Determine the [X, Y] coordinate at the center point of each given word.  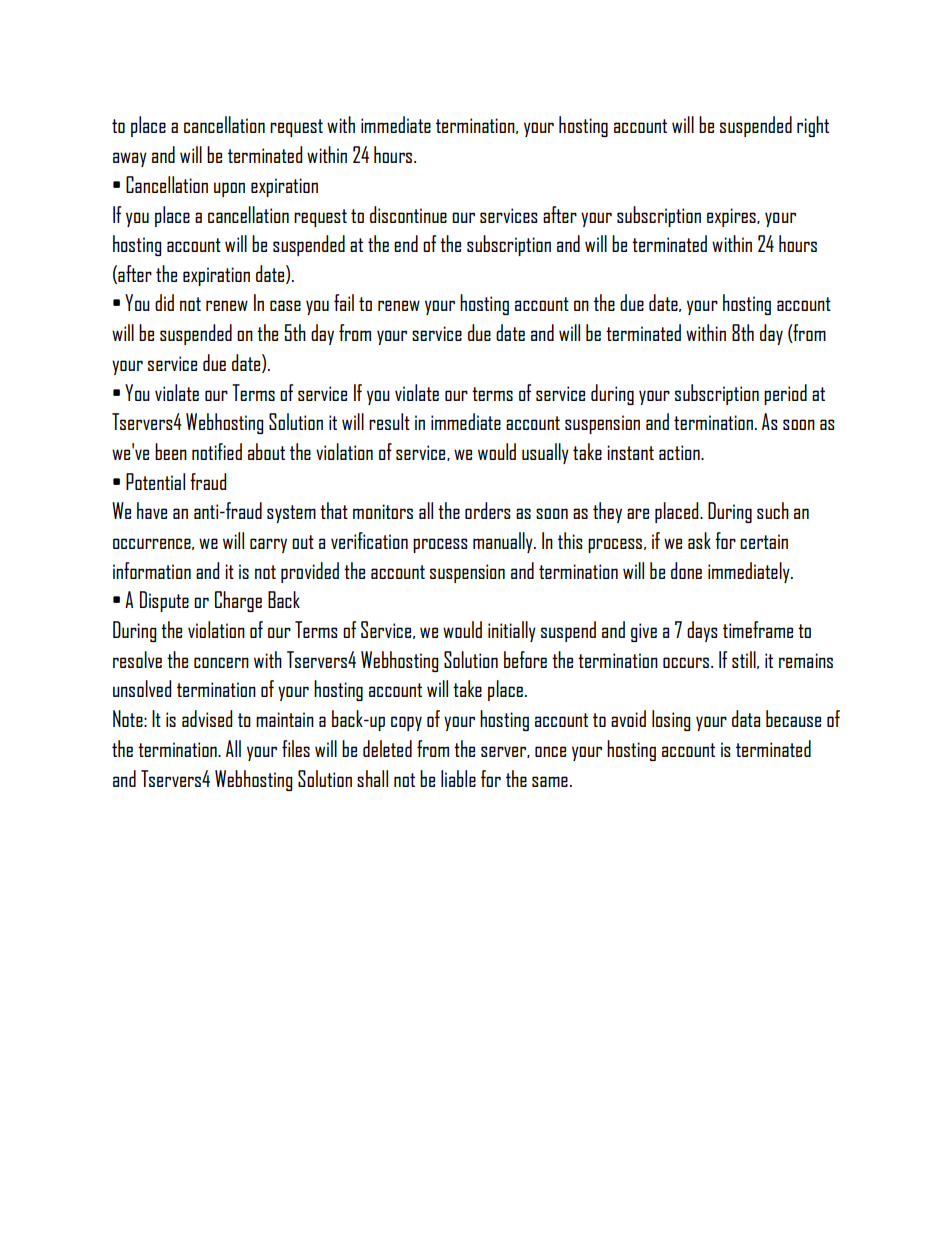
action [680, 452]
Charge [238, 601]
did [164, 302]
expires [732, 217]
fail [344, 302]
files [296, 748]
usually [545, 453]
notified [217, 451]
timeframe [758, 629]
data [746, 718]
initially [512, 631]
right [813, 126]
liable [458, 778]
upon [229, 189]
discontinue [408, 214]
